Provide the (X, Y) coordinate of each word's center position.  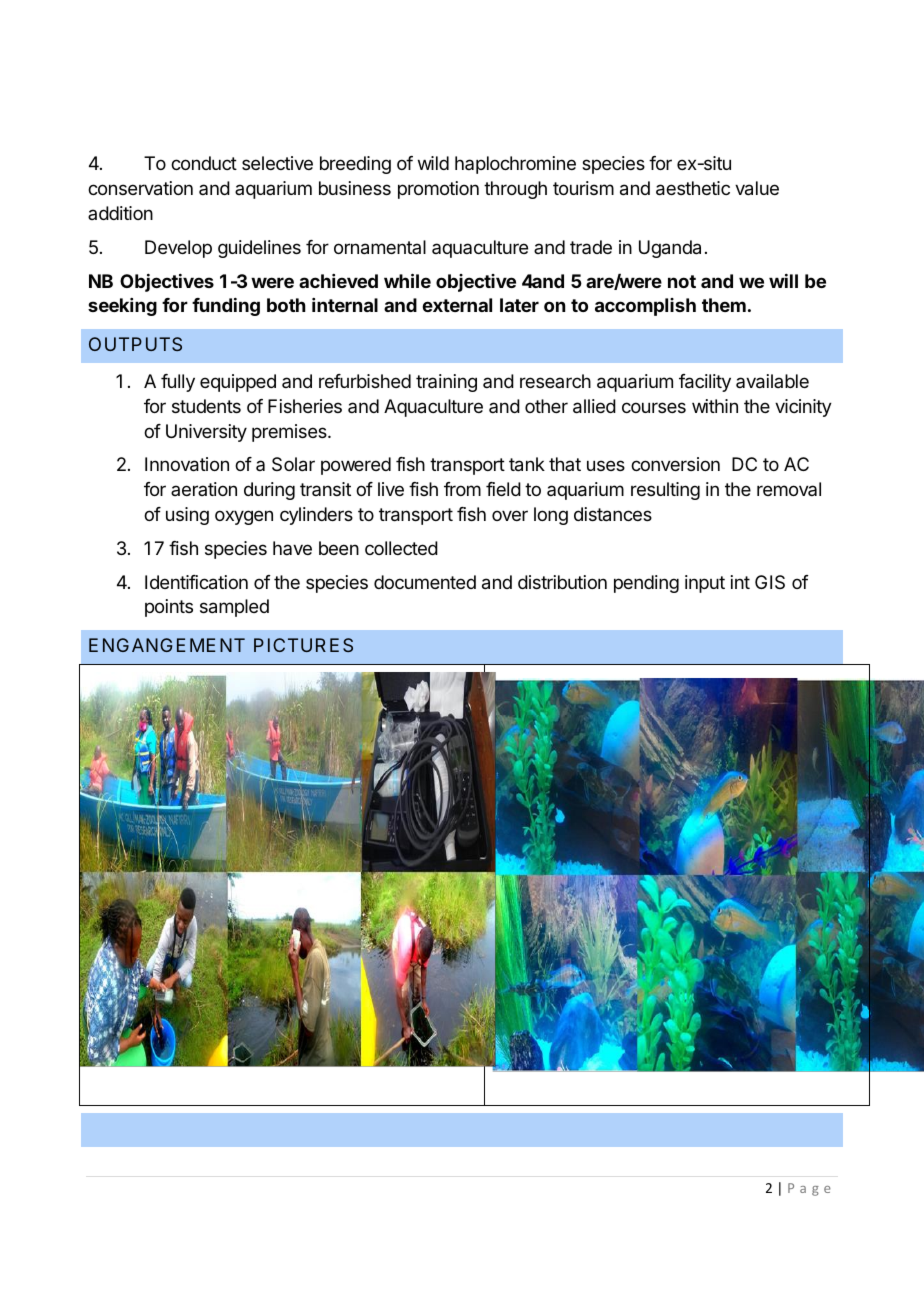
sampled (234, 608)
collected (401, 548)
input (705, 584)
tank (527, 464)
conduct (204, 163)
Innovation (187, 464)
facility (705, 383)
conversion (675, 464)
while (407, 280)
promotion (438, 190)
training (446, 383)
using (187, 516)
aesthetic (693, 188)
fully (178, 383)
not (682, 281)
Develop (178, 249)
